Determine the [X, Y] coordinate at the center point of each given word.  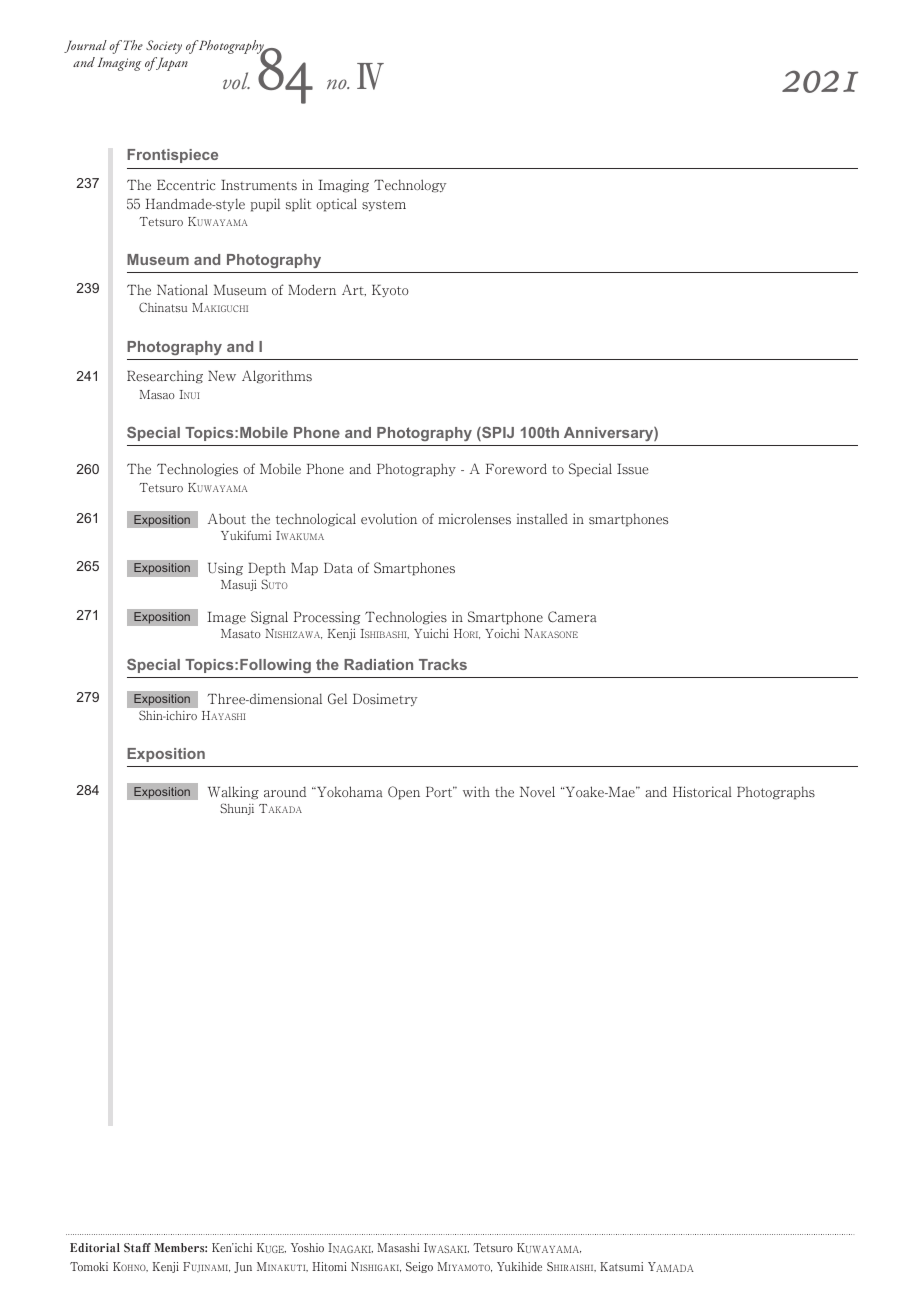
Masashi [398, 1247]
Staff [137, 1247]
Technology [410, 186]
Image [226, 618]
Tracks [443, 664]
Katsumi [621, 1266]
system [384, 206]
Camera [572, 616]
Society [164, 47]
